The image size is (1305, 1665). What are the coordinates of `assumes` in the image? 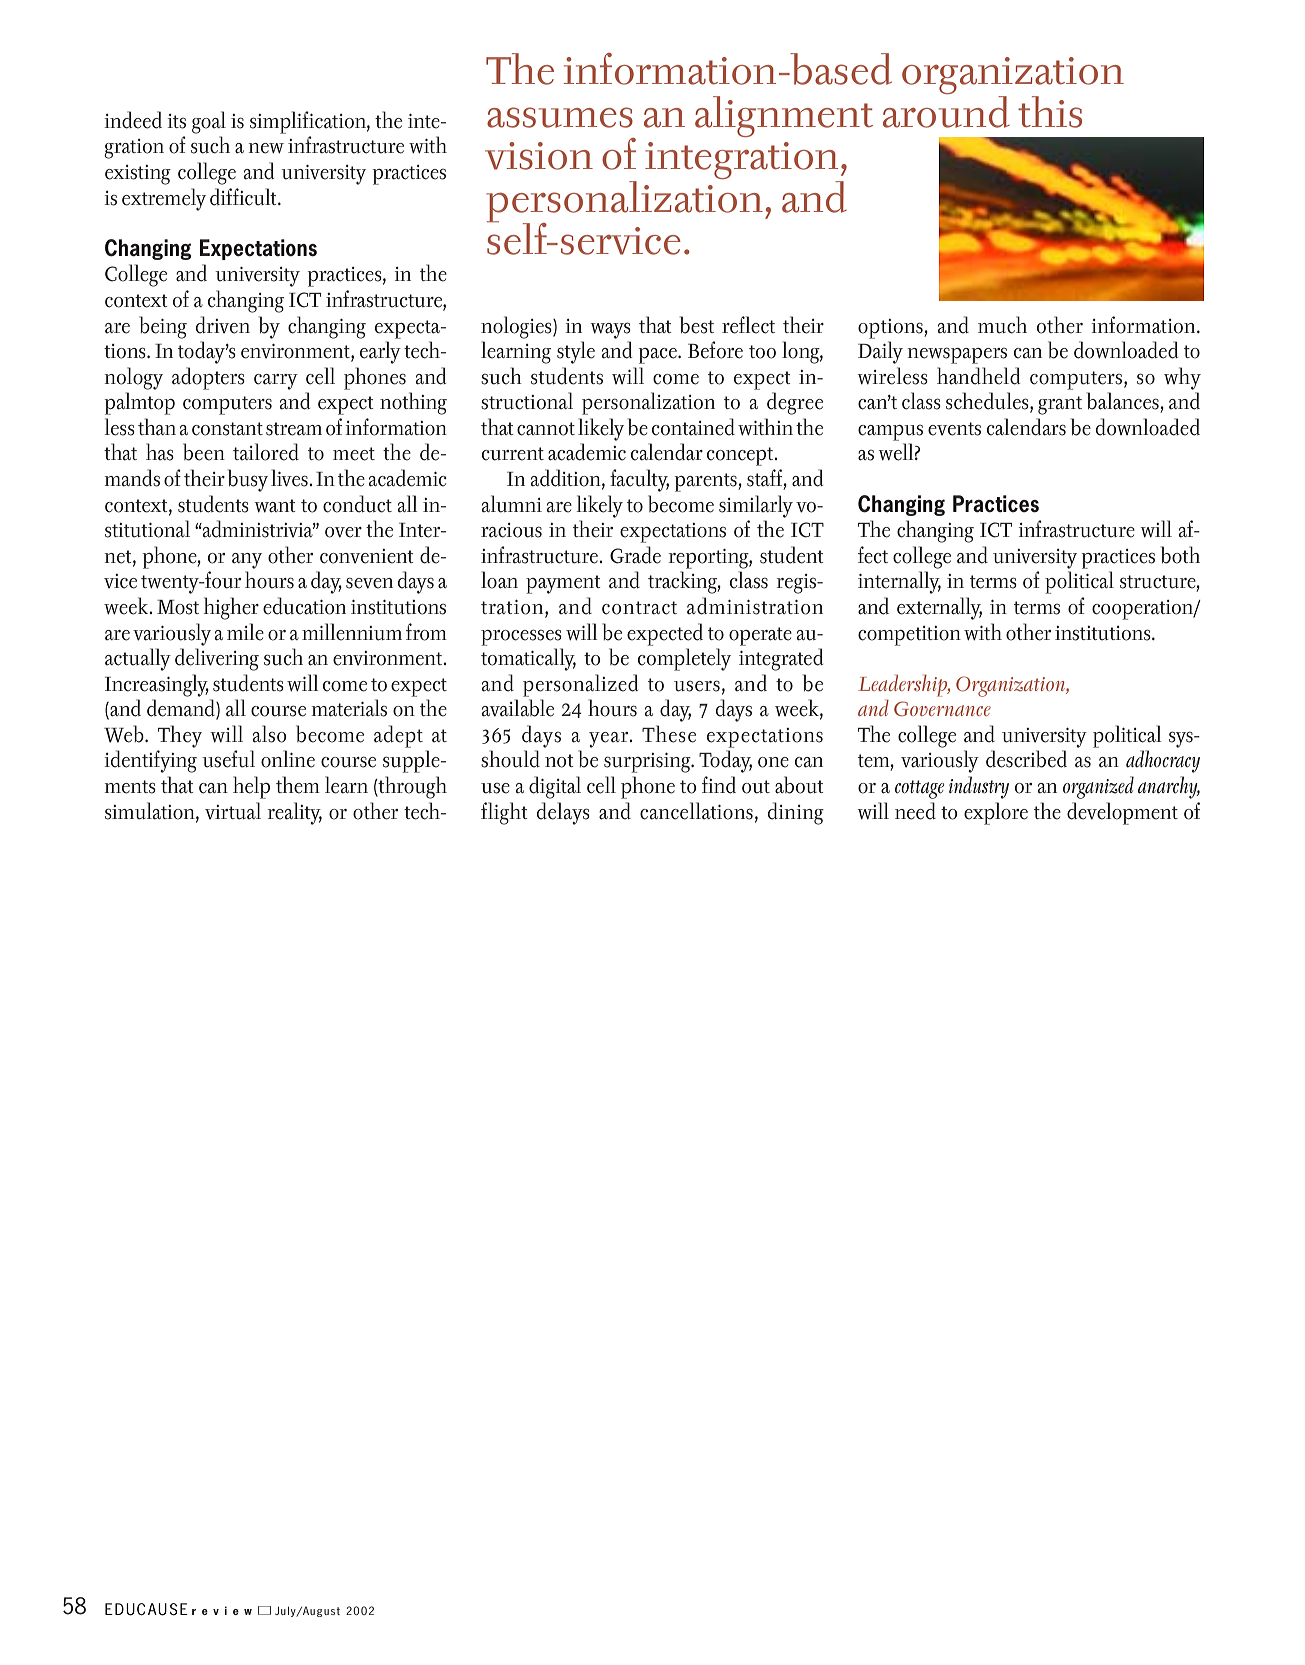 It's located at (560, 117).
